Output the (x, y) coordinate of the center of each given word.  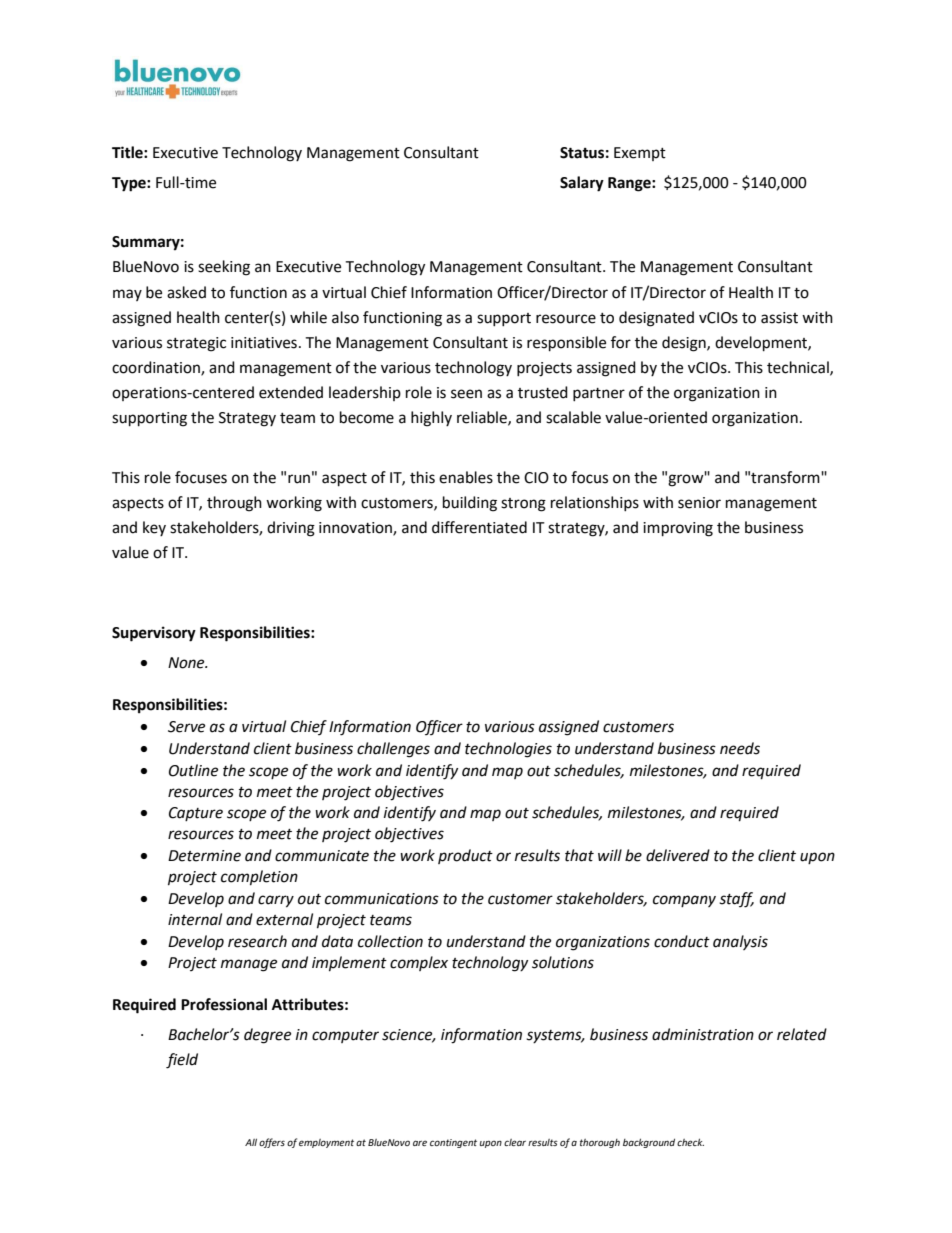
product (465, 856)
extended (291, 392)
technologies (508, 750)
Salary (582, 184)
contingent (453, 1143)
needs (740, 748)
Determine (204, 856)
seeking (224, 268)
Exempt (640, 154)
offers (272, 1143)
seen (466, 394)
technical (799, 368)
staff (736, 900)
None (187, 663)
